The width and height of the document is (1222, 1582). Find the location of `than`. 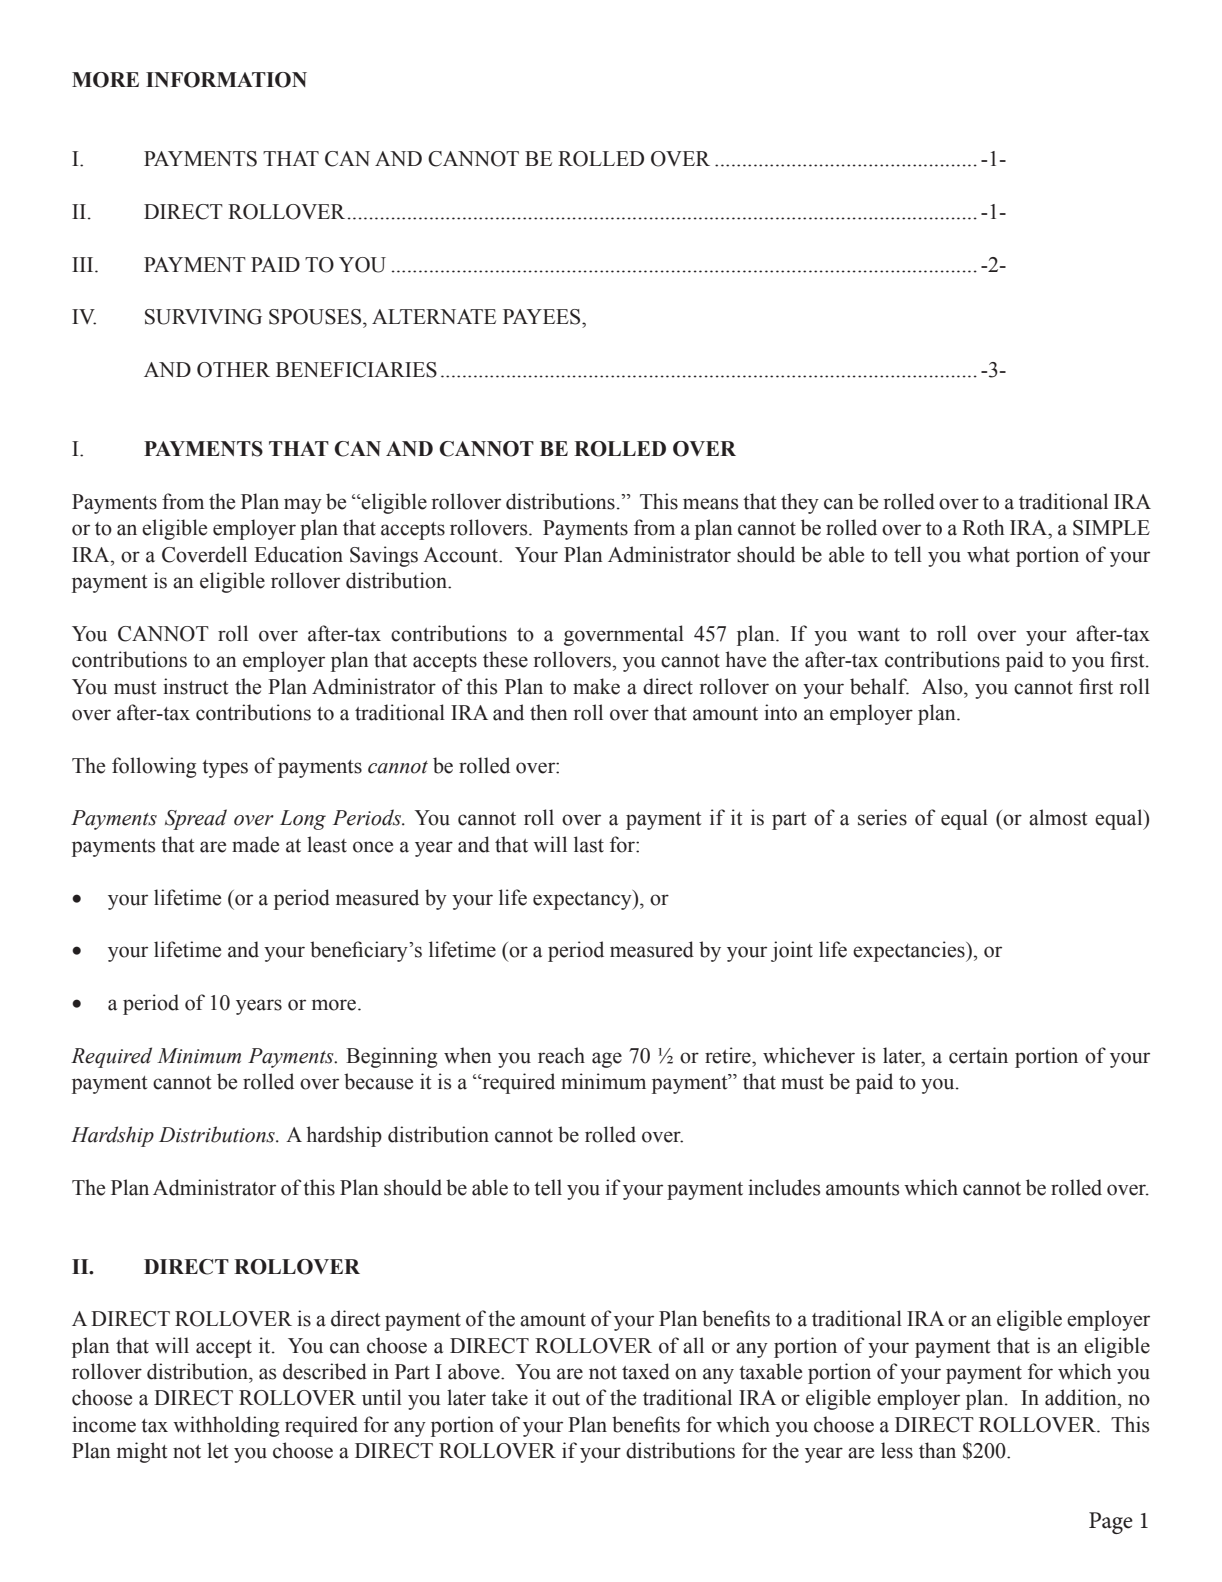

than is located at coordinates (937, 1450).
